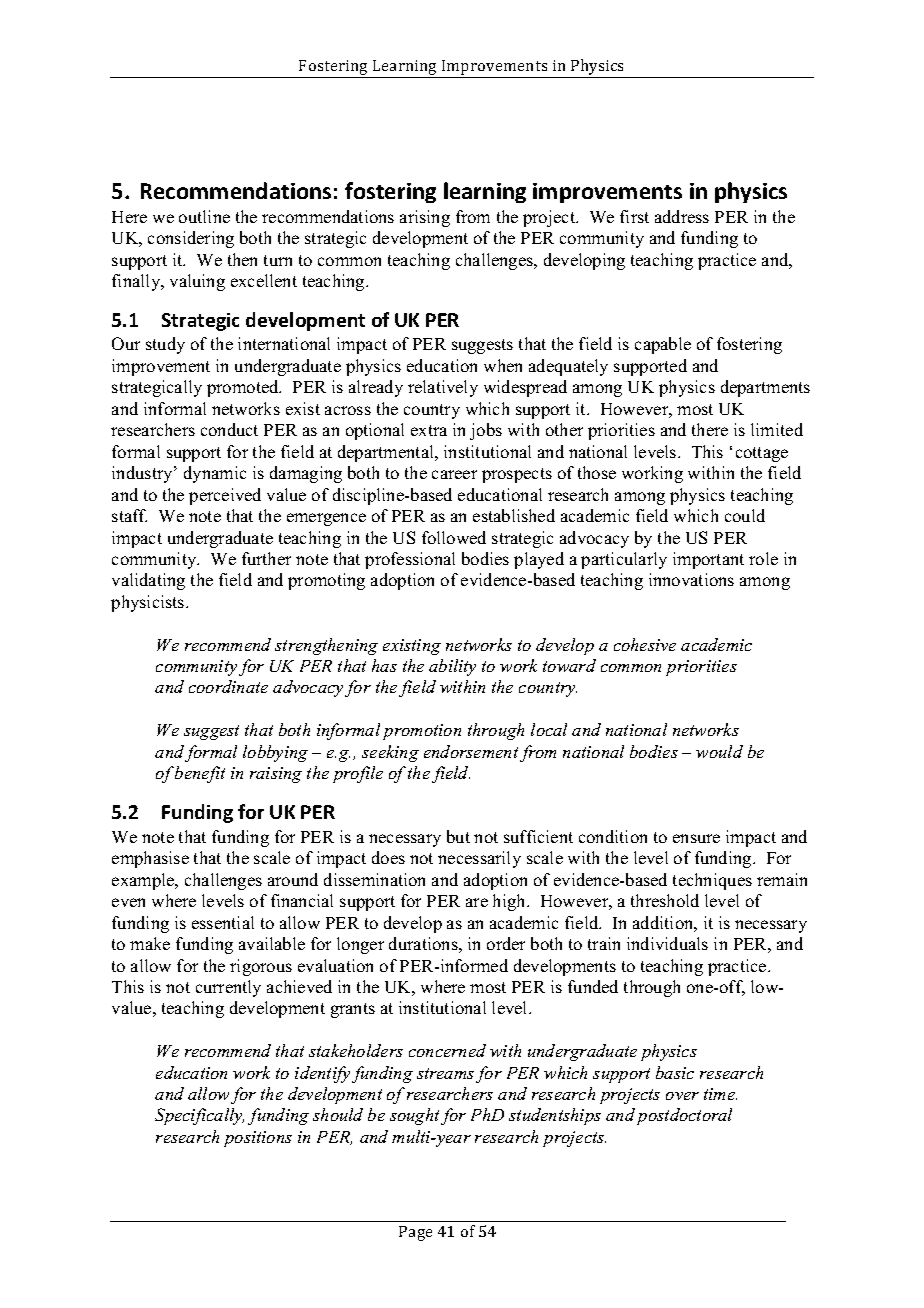 This document has height=1308, width=924. I want to click on Specifically, so click(199, 1116).
